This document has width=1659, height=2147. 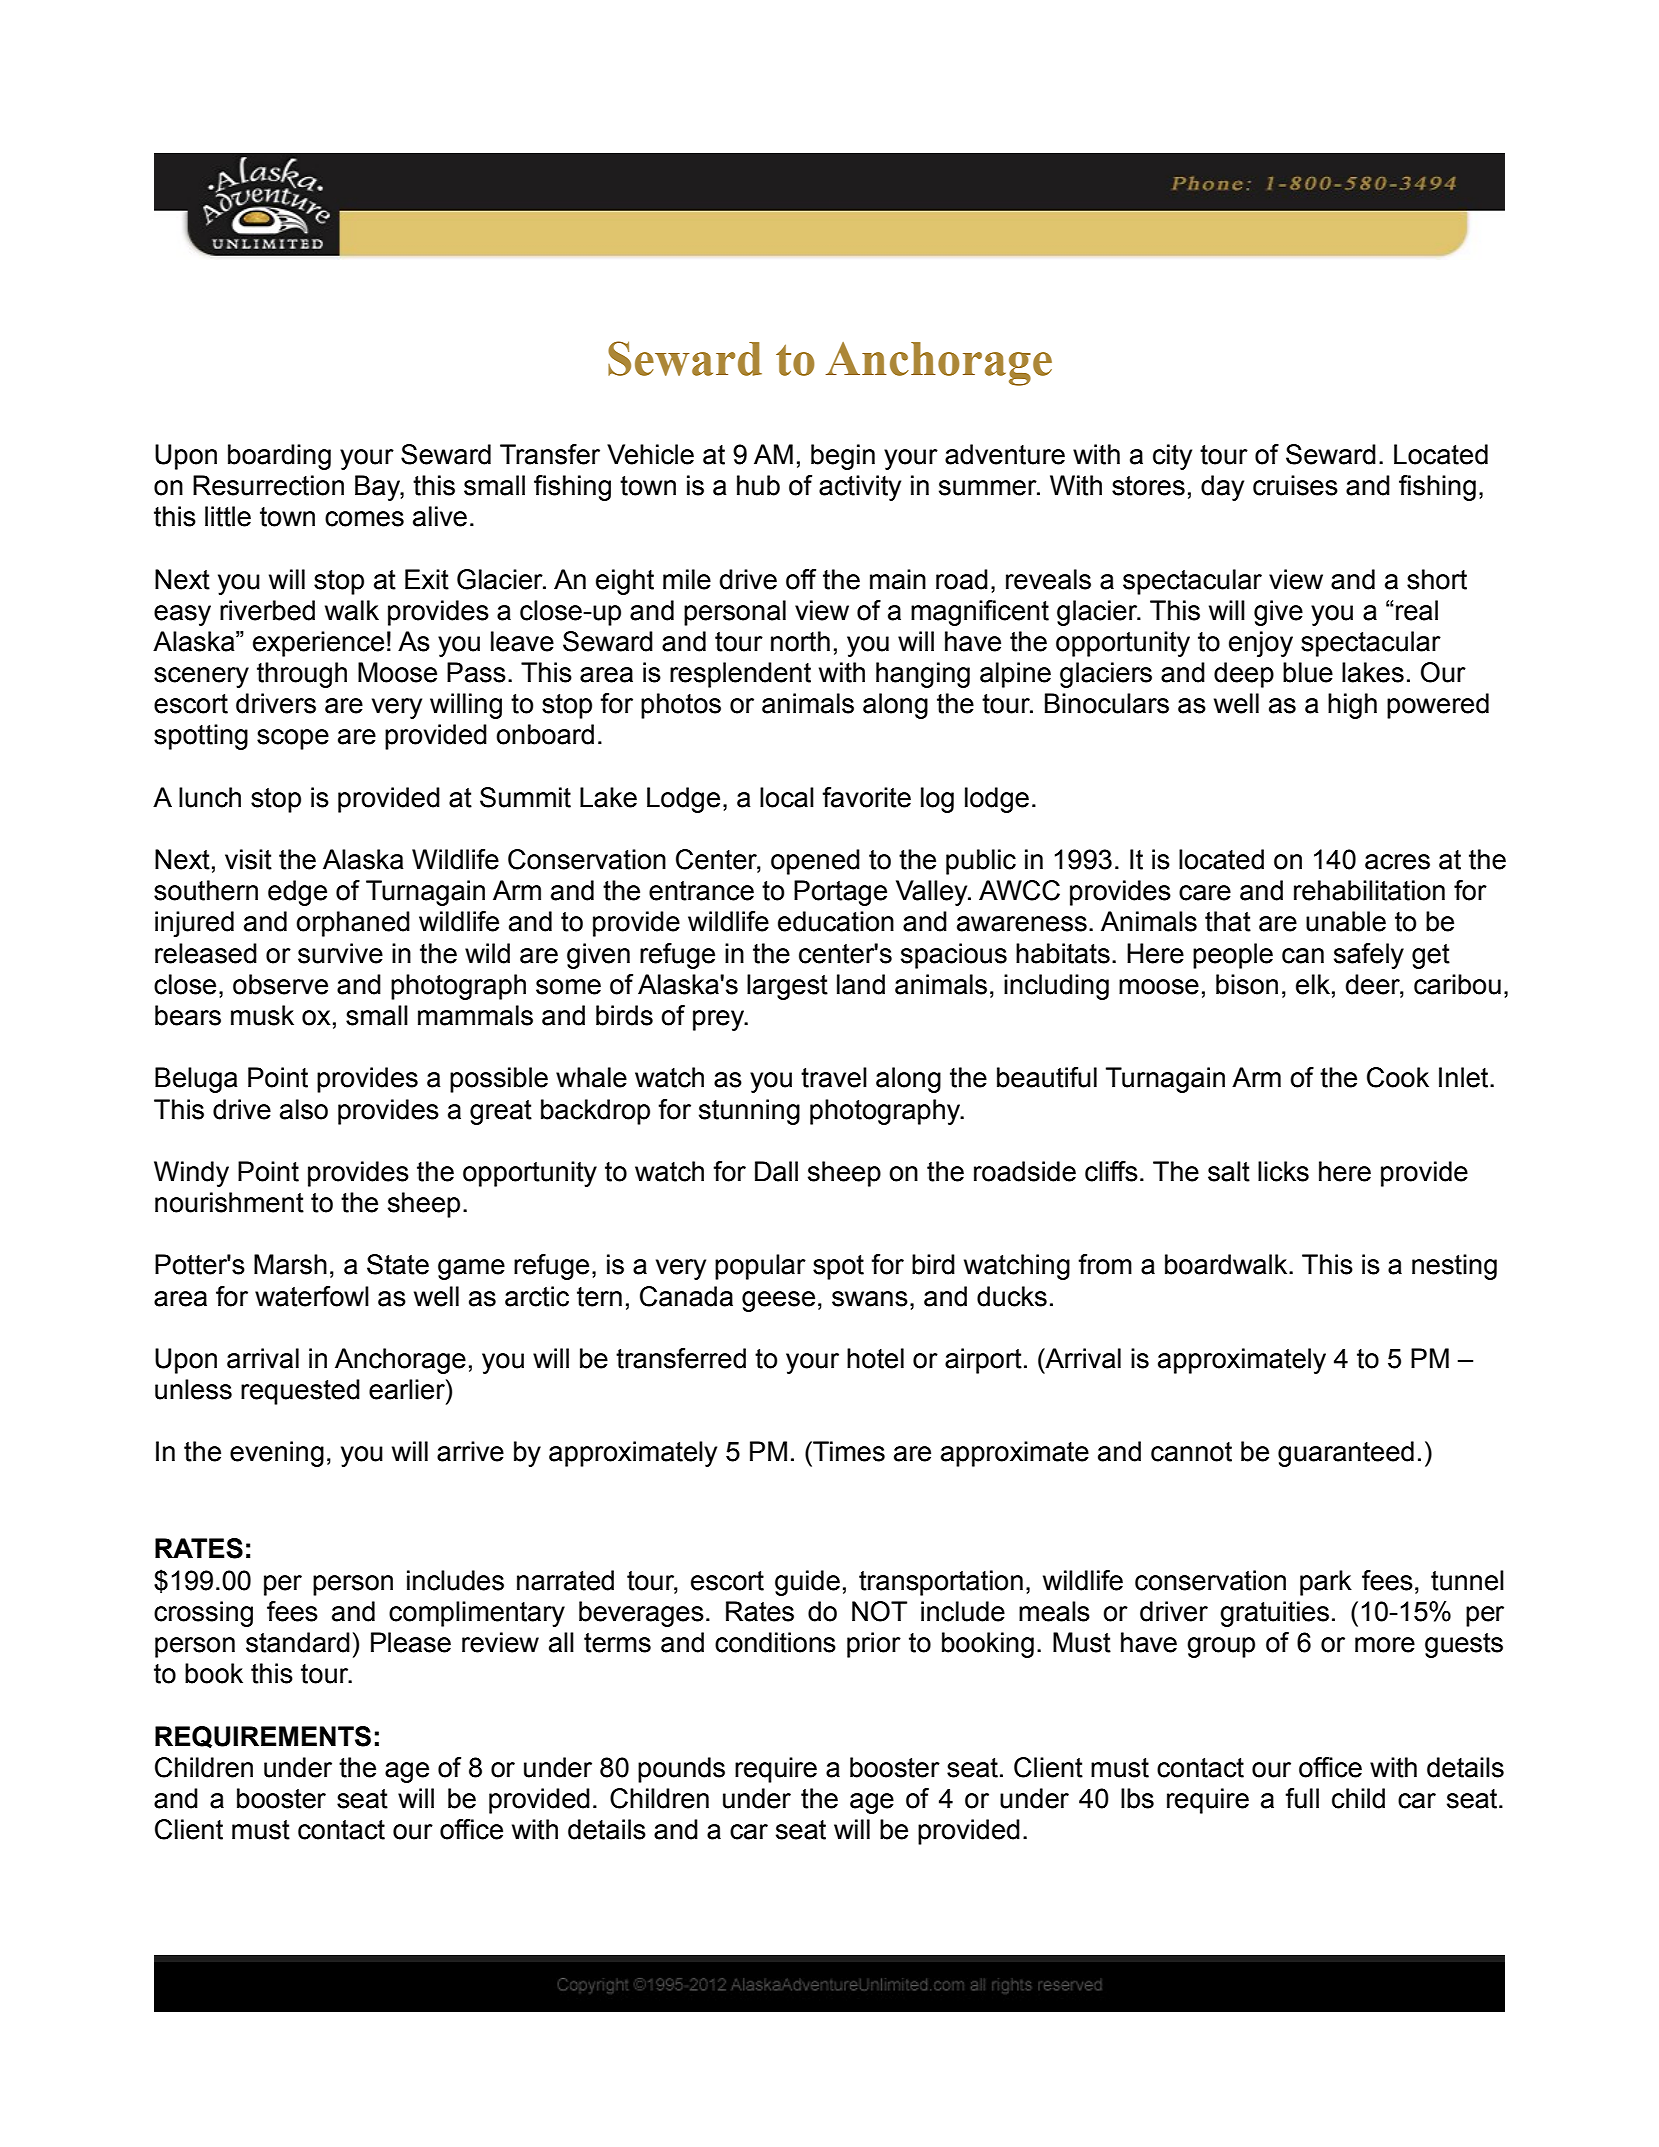 I want to click on full, so click(x=1302, y=1798).
